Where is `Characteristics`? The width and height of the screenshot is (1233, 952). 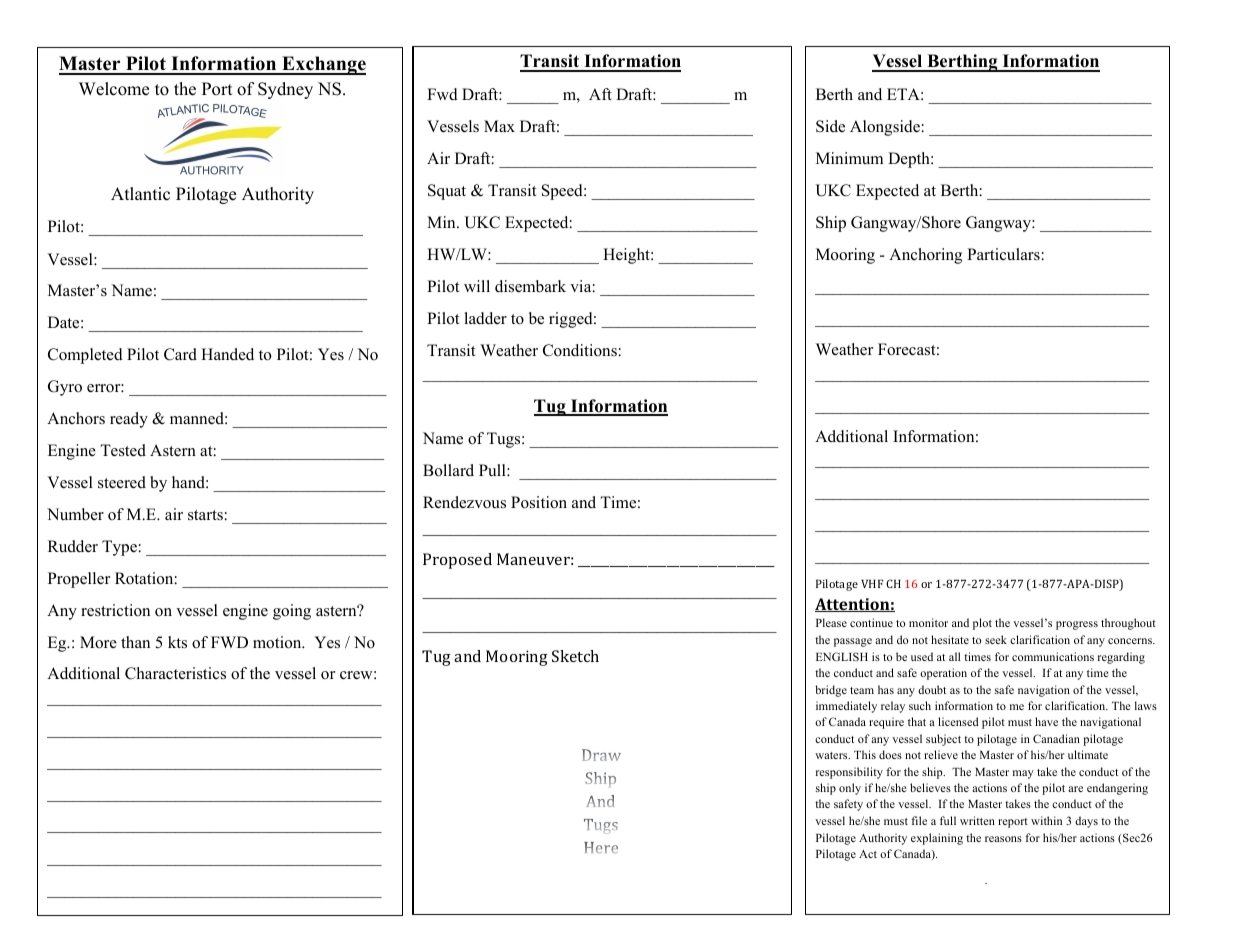
Characteristics is located at coordinates (175, 673).
